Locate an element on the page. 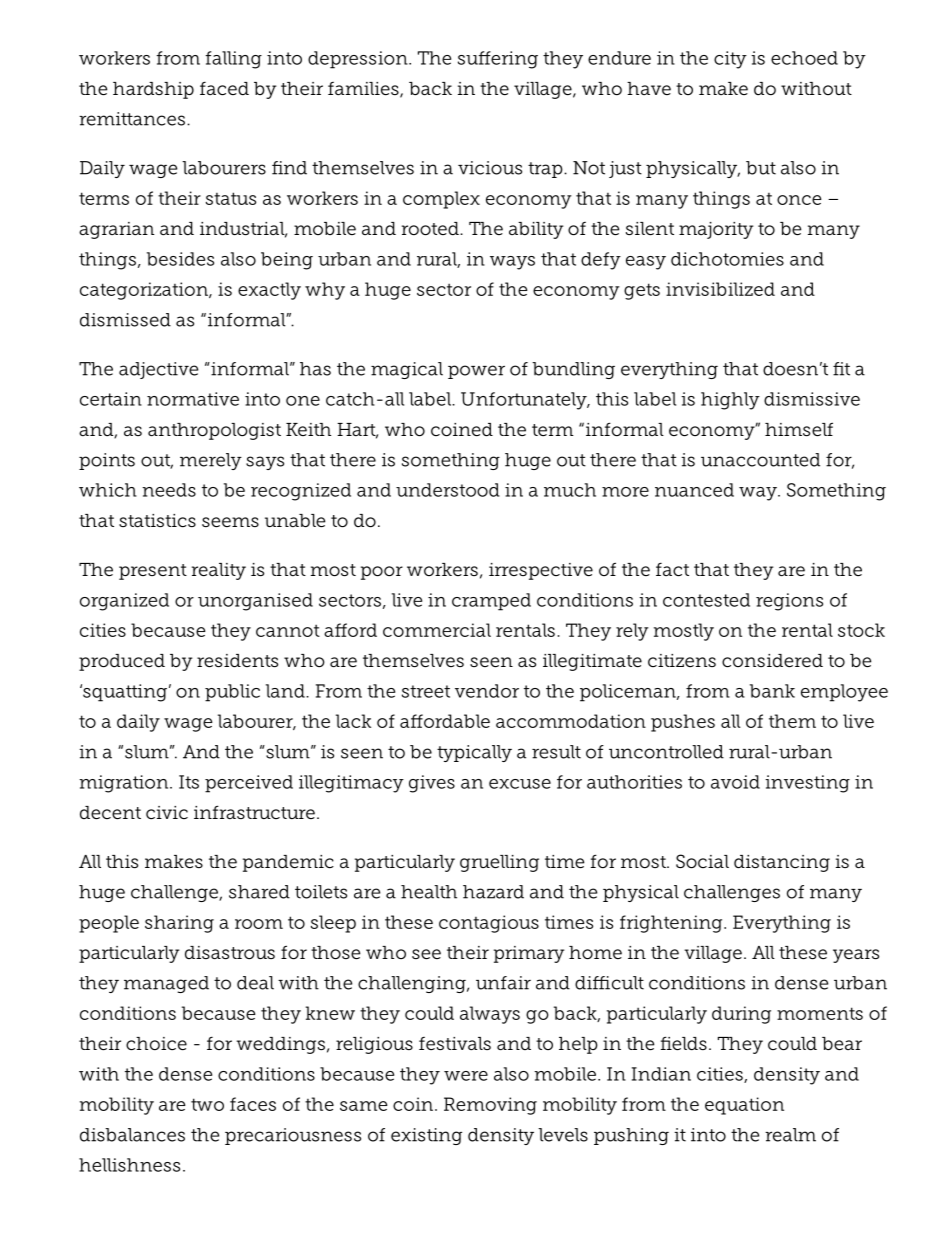 The image size is (952, 1233). cramped is located at coordinates (491, 602).
